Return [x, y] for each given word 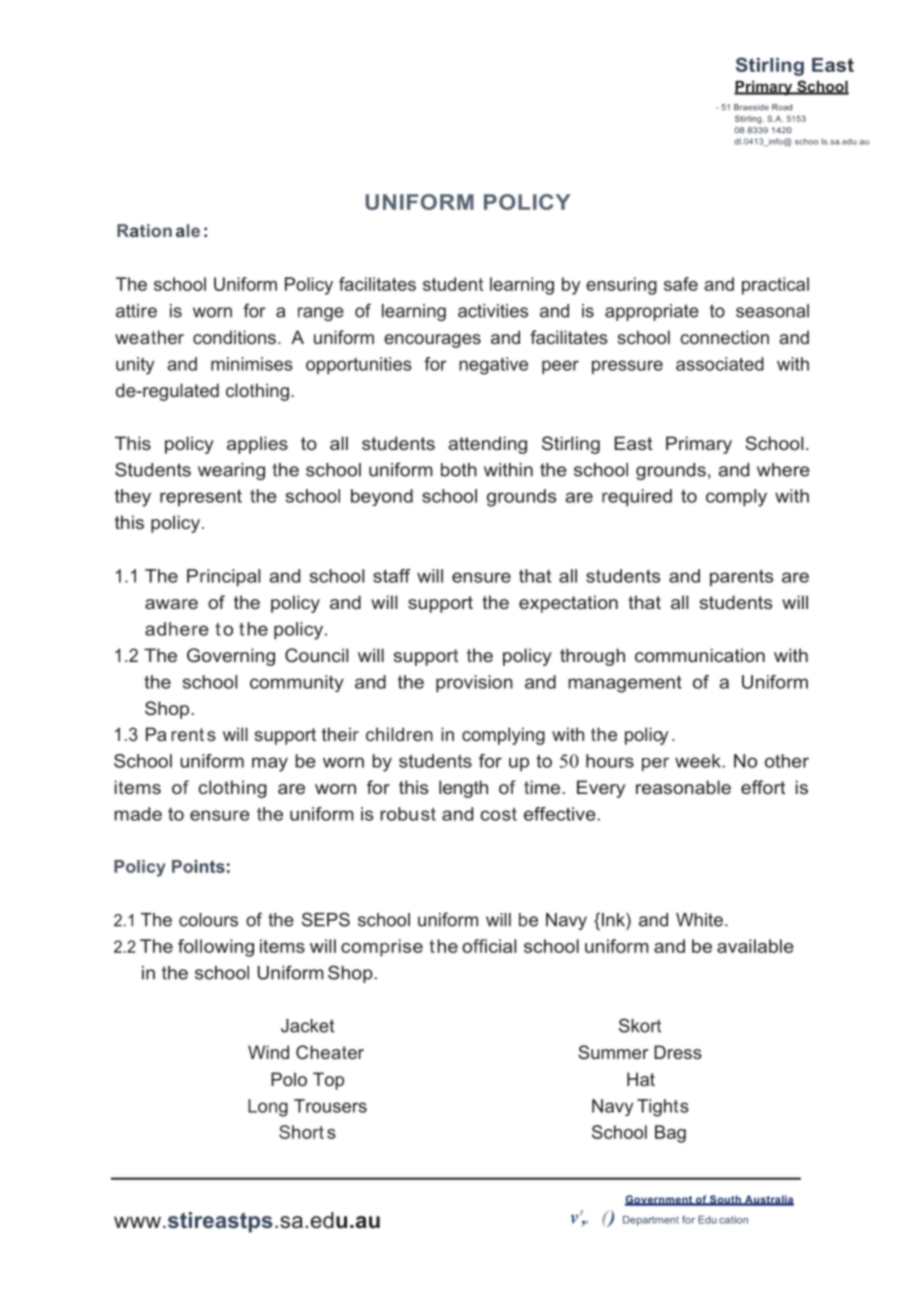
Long [268, 1108]
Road [782, 107]
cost [499, 814]
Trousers [330, 1106]
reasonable [683, 787]
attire [136, 311]
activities [493, 311]
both [459, 470]
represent [201, 497]
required [637, 497]
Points [198, 866]
